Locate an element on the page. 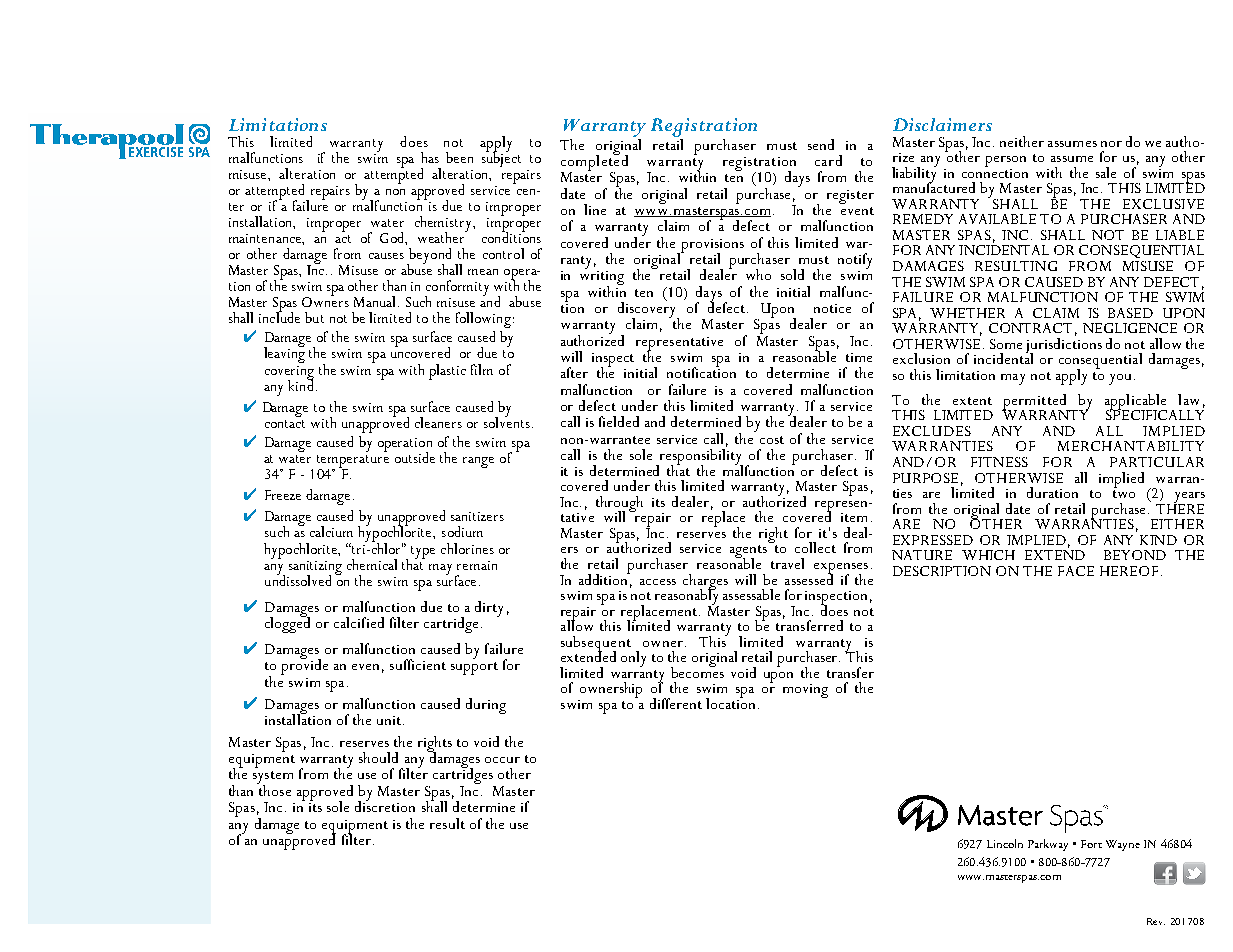  plastic is located at coordinates (447, 372).
